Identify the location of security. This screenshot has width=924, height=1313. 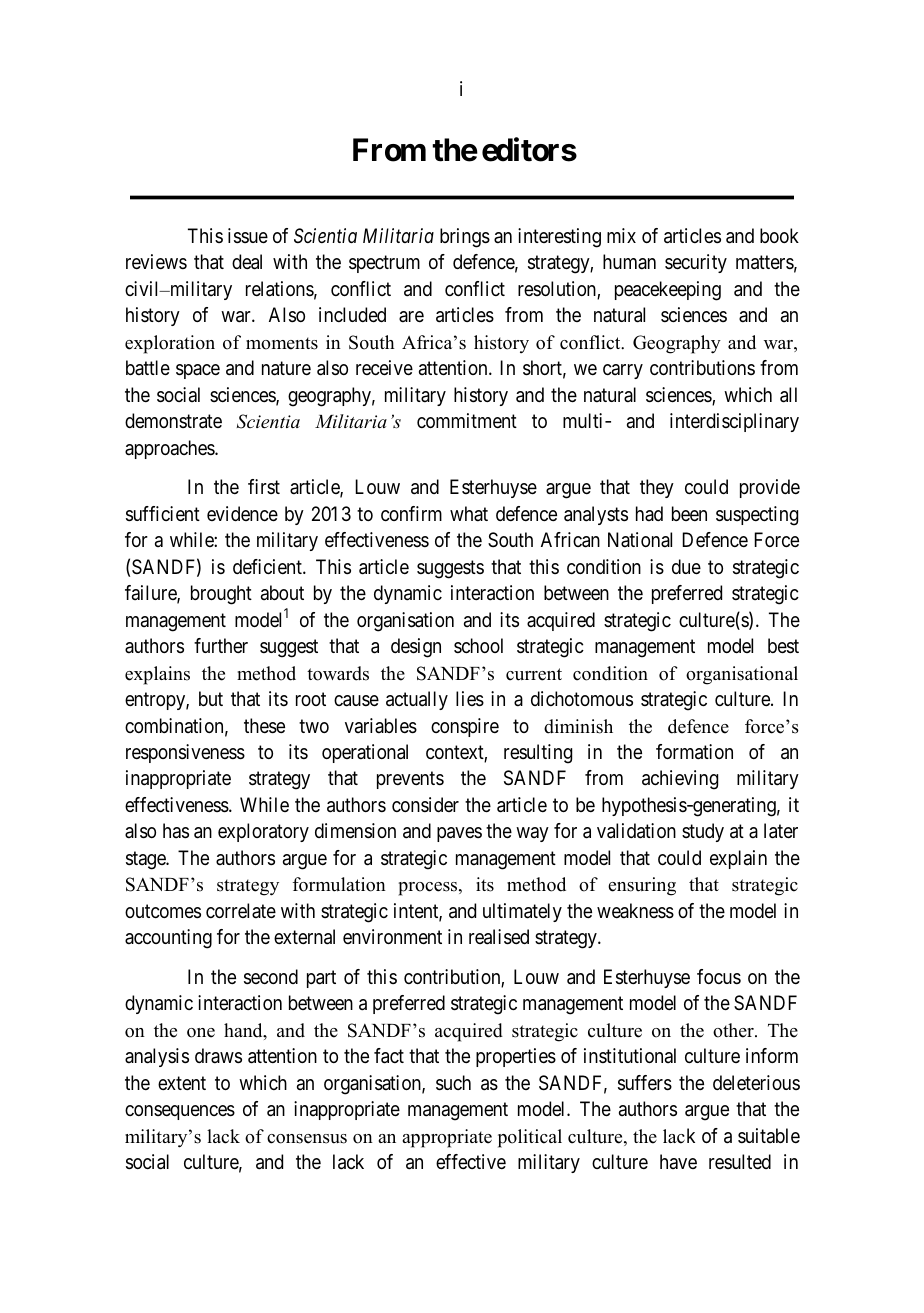
(696, 263).
